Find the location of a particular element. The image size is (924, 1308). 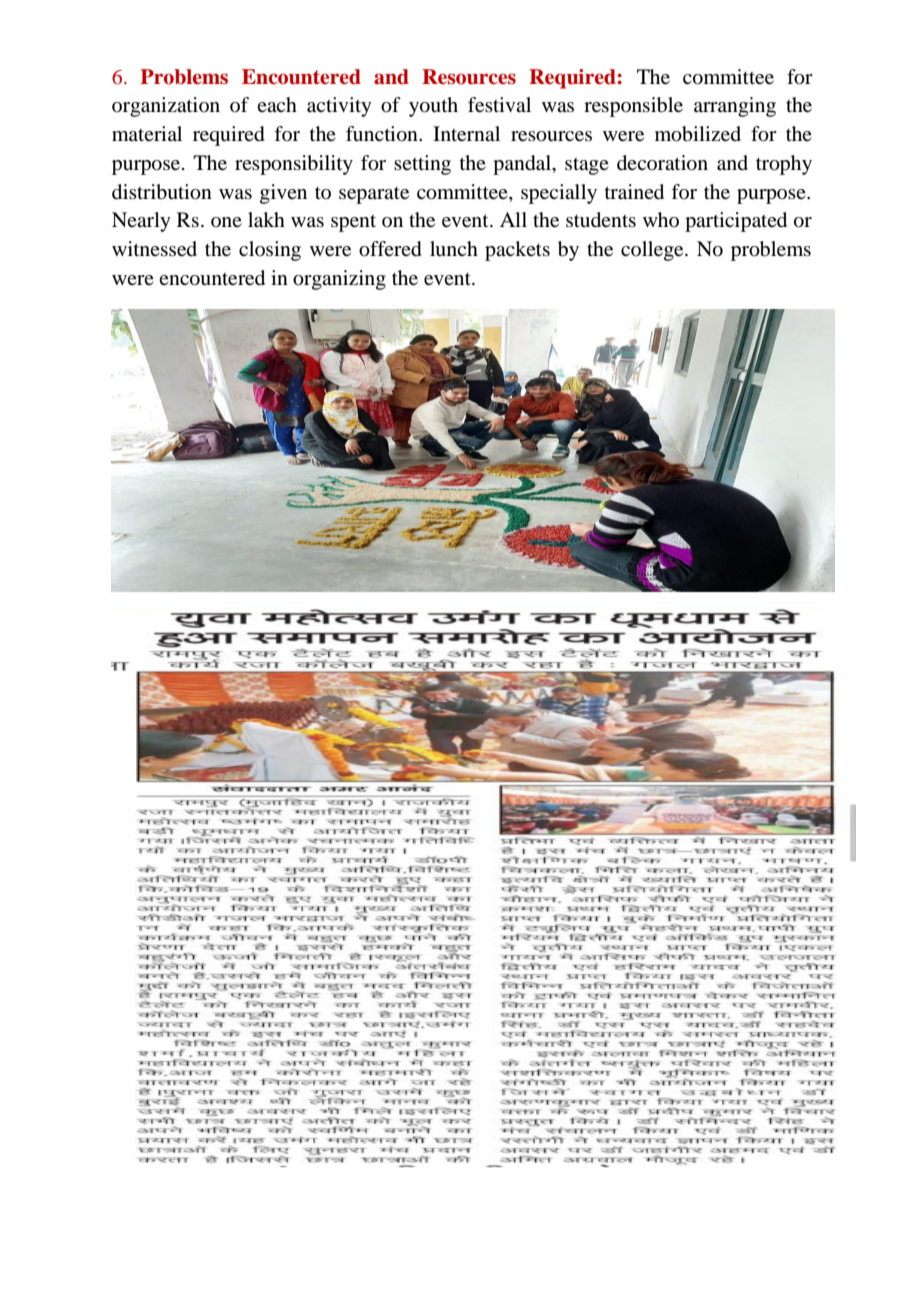

material is located at coordinates (147, 133).
